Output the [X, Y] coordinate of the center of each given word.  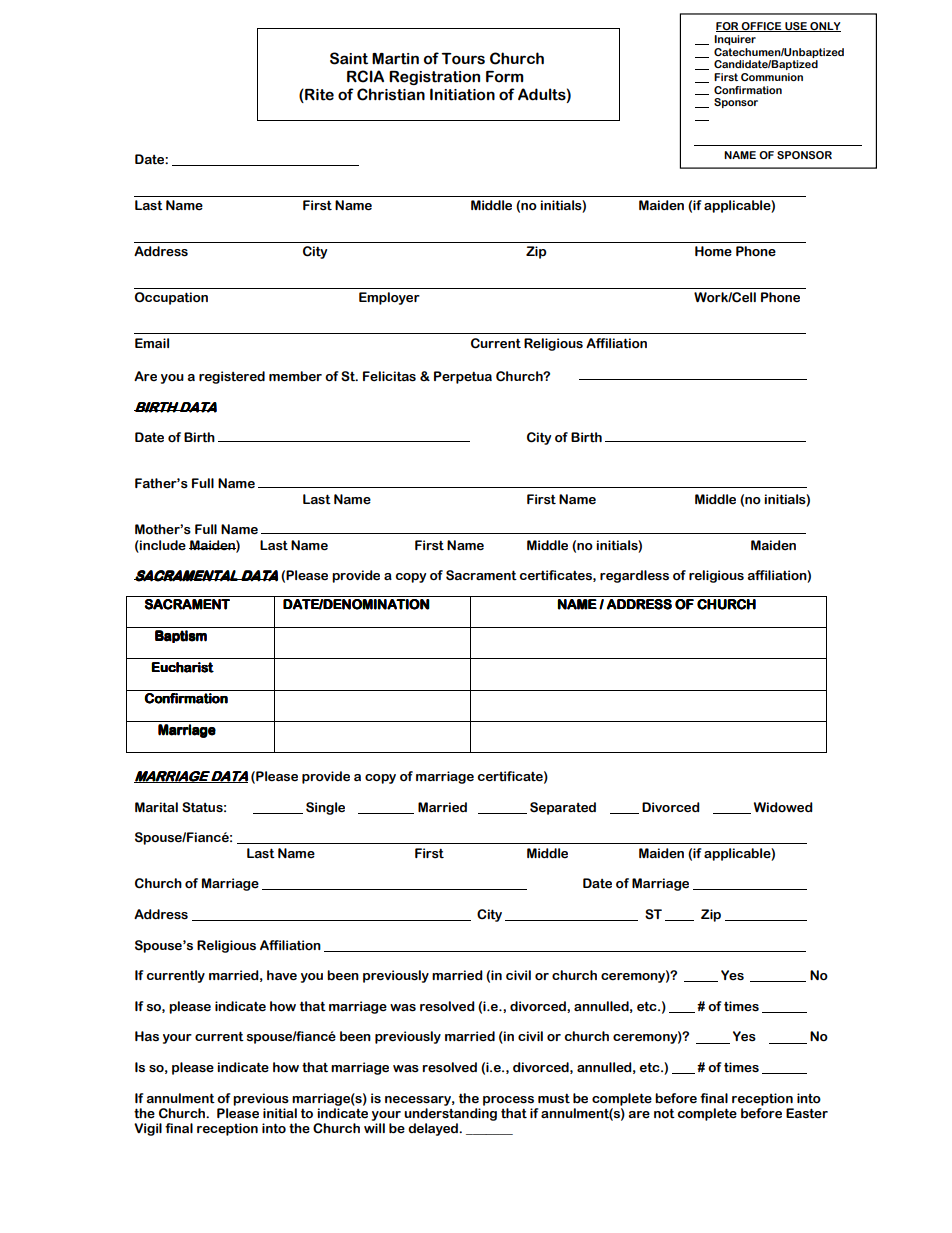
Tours [463, 59]
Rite [318, 96]
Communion [772, 77]
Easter [807, 1113]
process [508, 1101]
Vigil [148, 1129]
